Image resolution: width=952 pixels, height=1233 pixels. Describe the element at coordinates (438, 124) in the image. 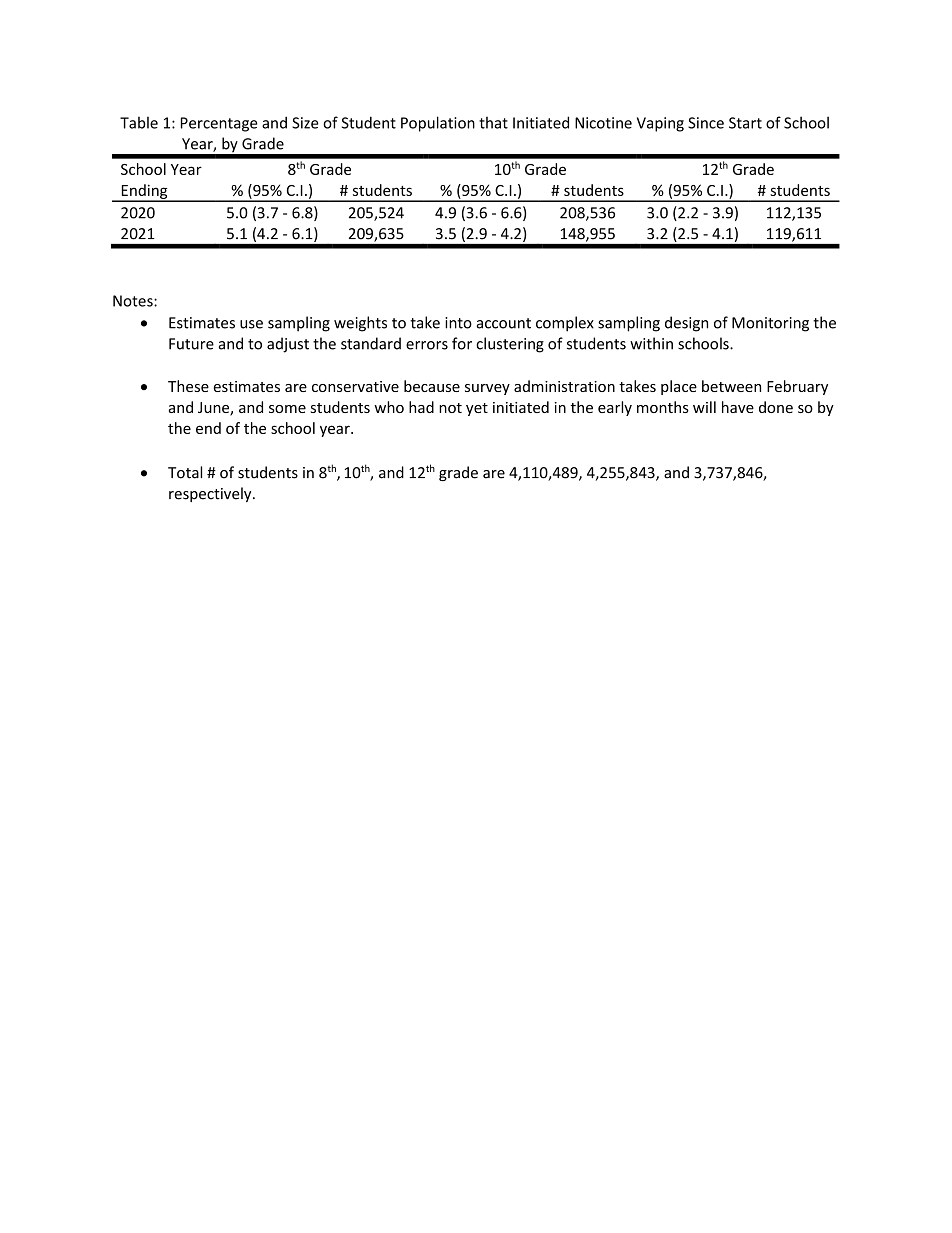

I see `Population` at that location.
